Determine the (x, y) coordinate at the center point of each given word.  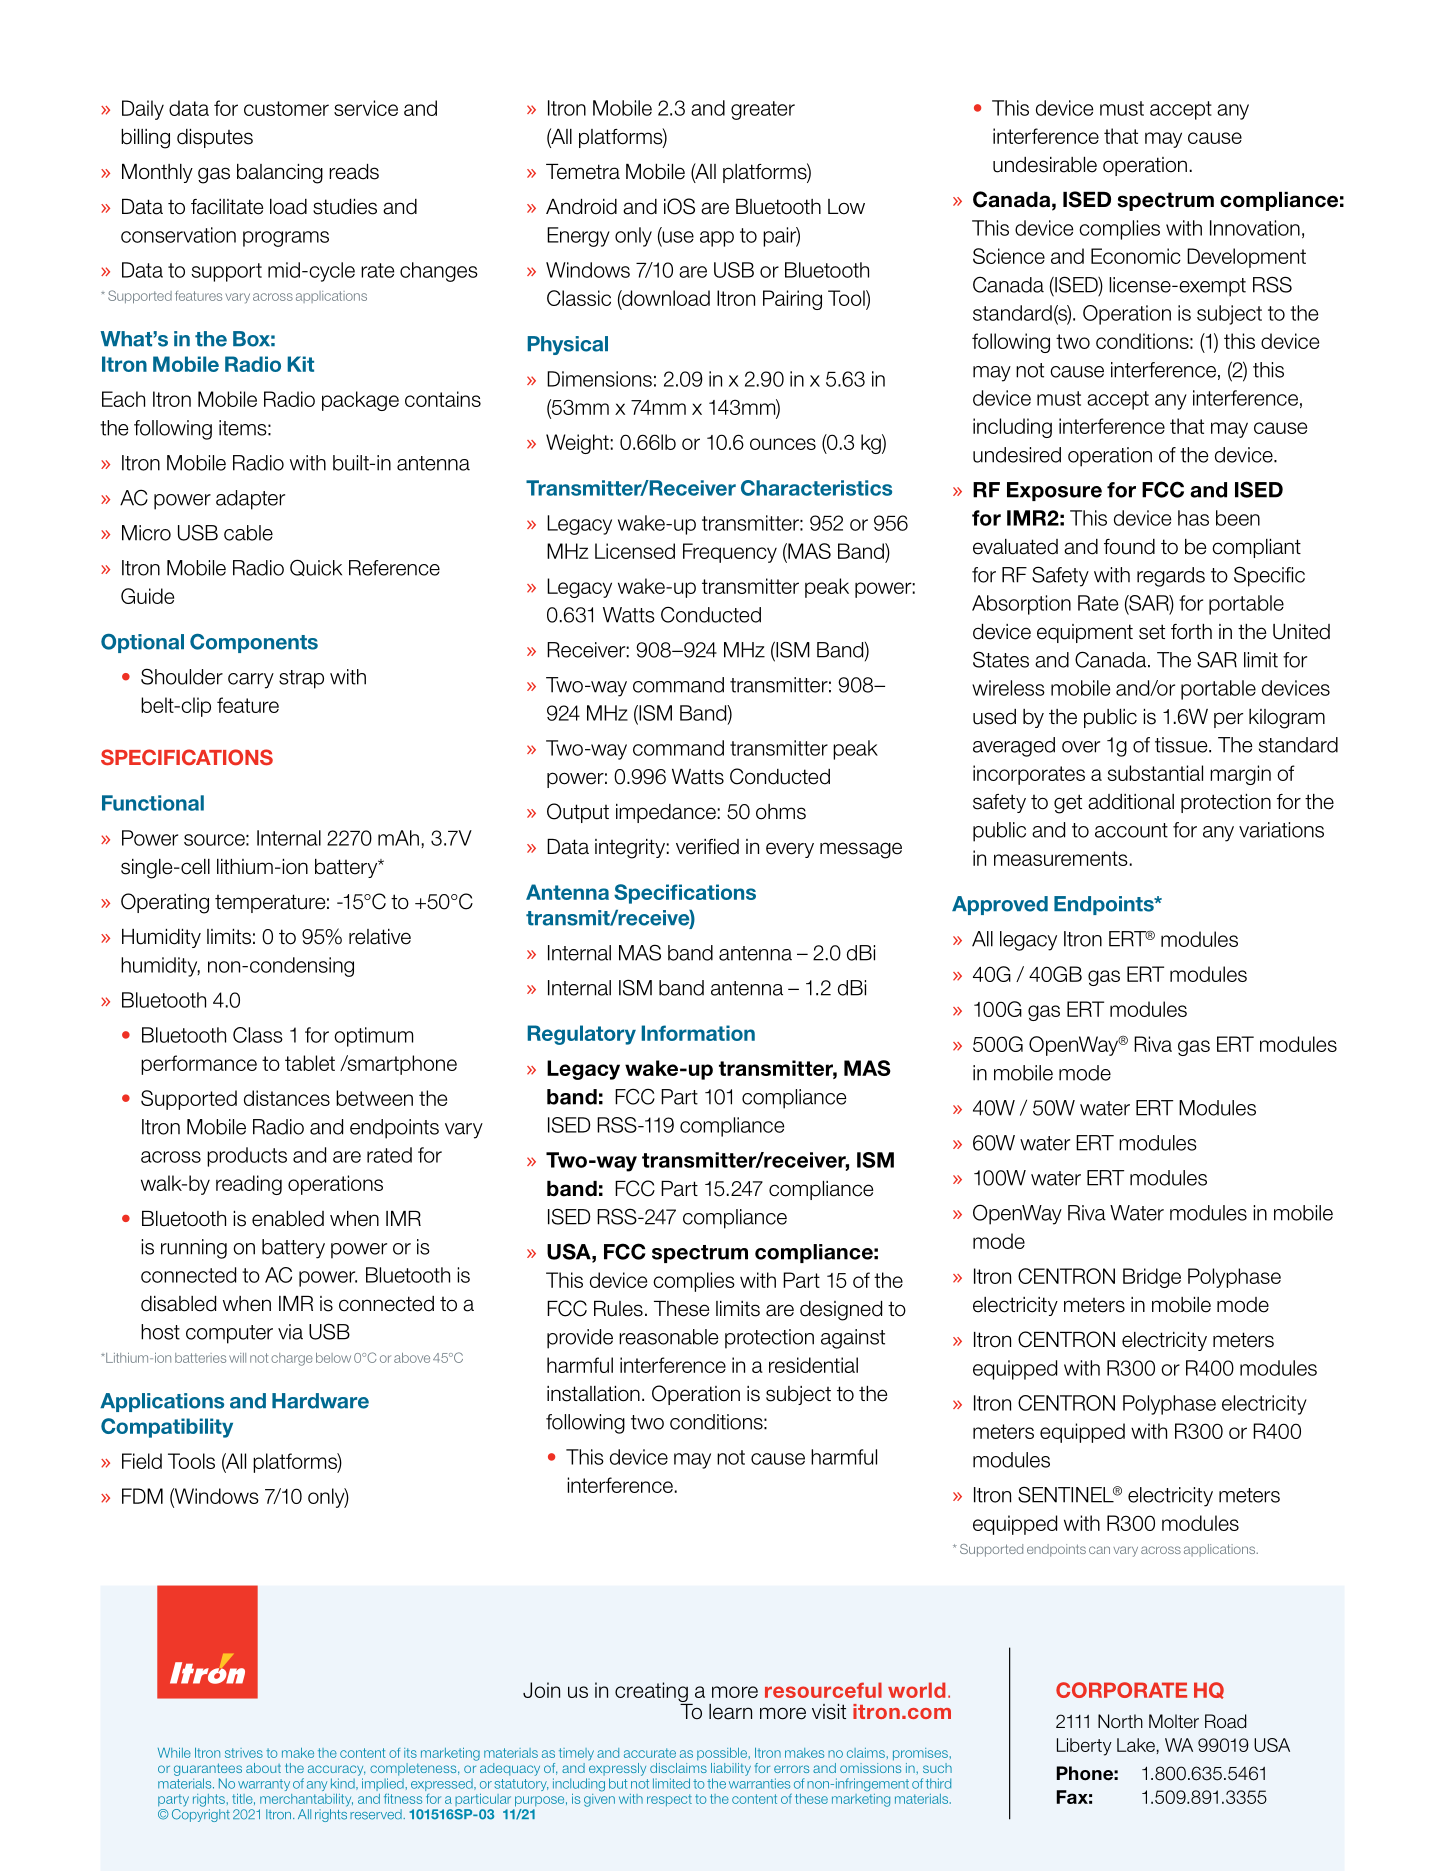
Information (698, 1033)
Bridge (1152, 1278)
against (853, 1339)
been (1238, 518)
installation (593, 1394)
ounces (783, 444)
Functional (153, 803)
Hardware (320, 1401)
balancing (280, 174)
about (263, 1768)
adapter (250, 500)
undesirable (1045, 165)
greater (763, 110)
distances (287, 1098)
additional (1131, 802)
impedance (666, 813)
